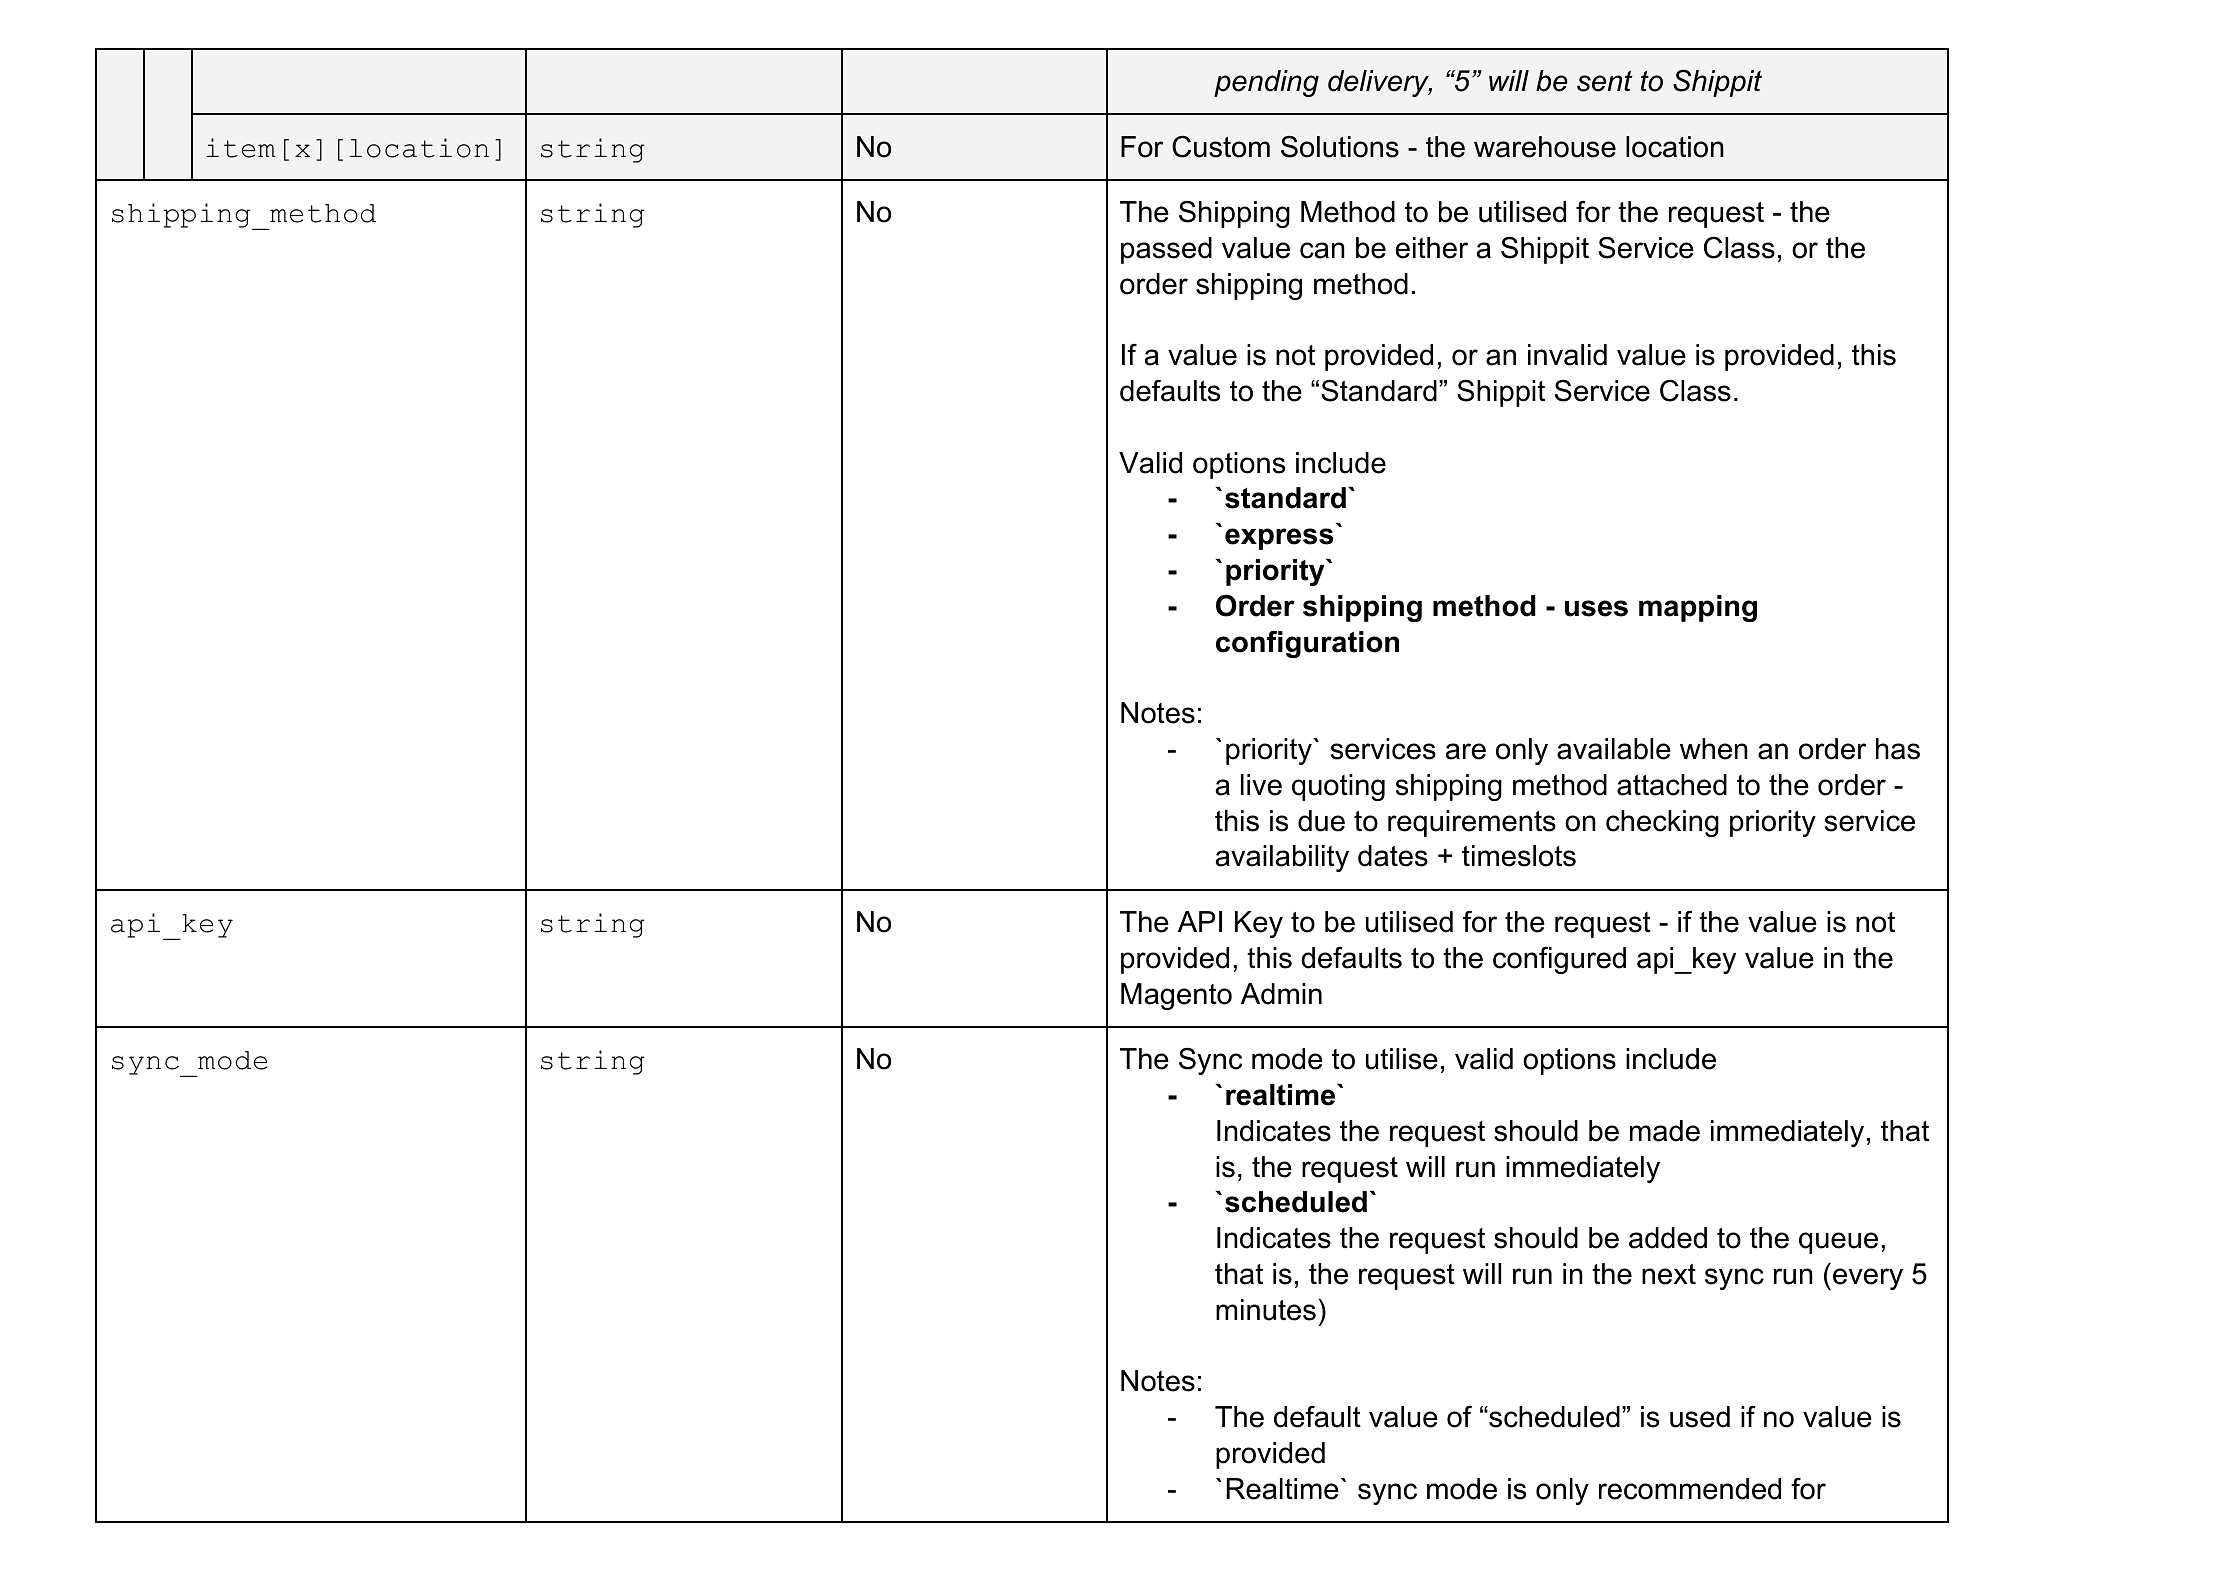 Image resolution: width=2235 pixels, height=1580 pixels. What do you see at coordinates (1605, 81) in the screenshot?
I see `sent` at bounding box center [1605, 81].
